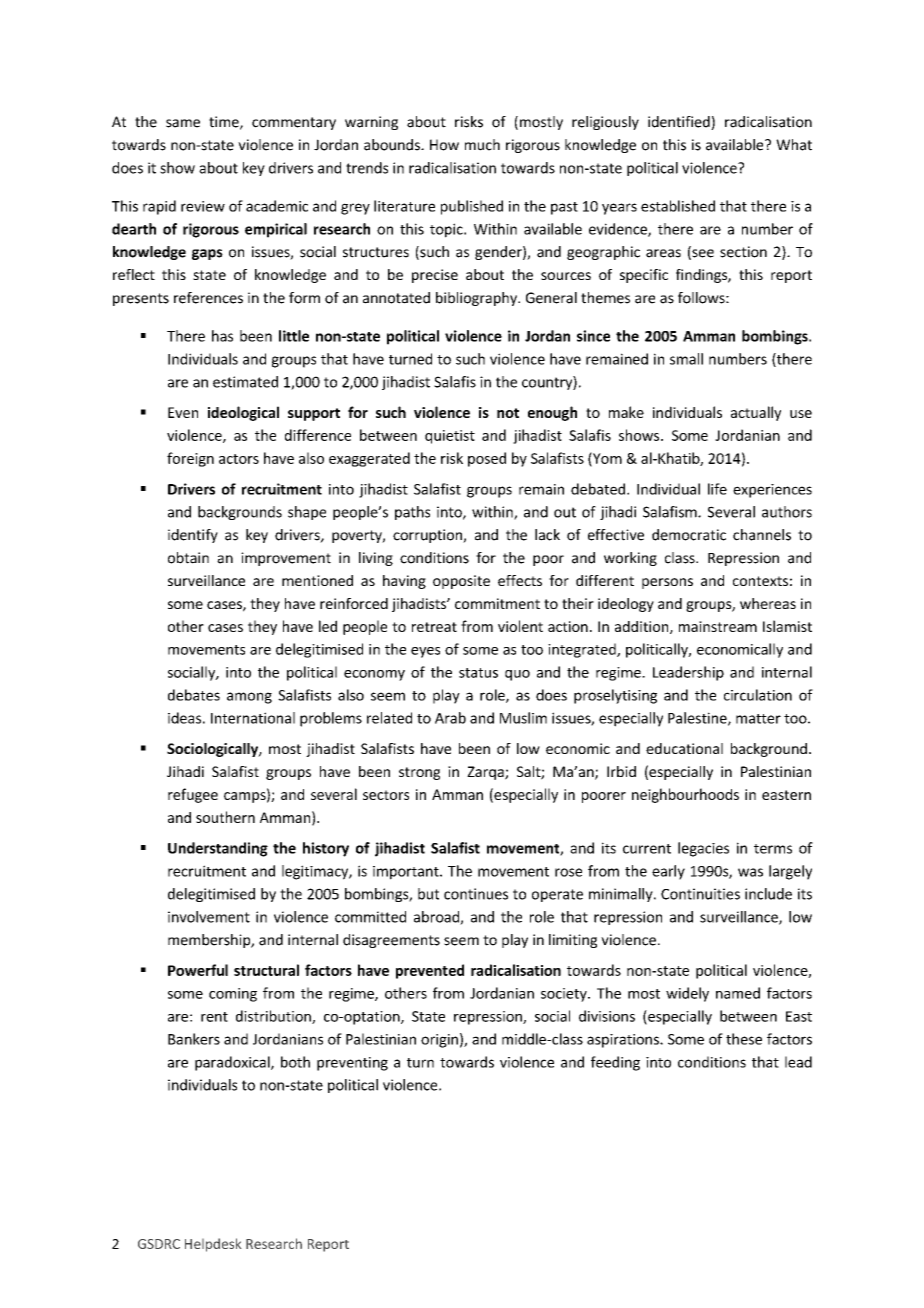  Describe the element at coordinates (193, 536) in the document. I see `identify` at that location.
